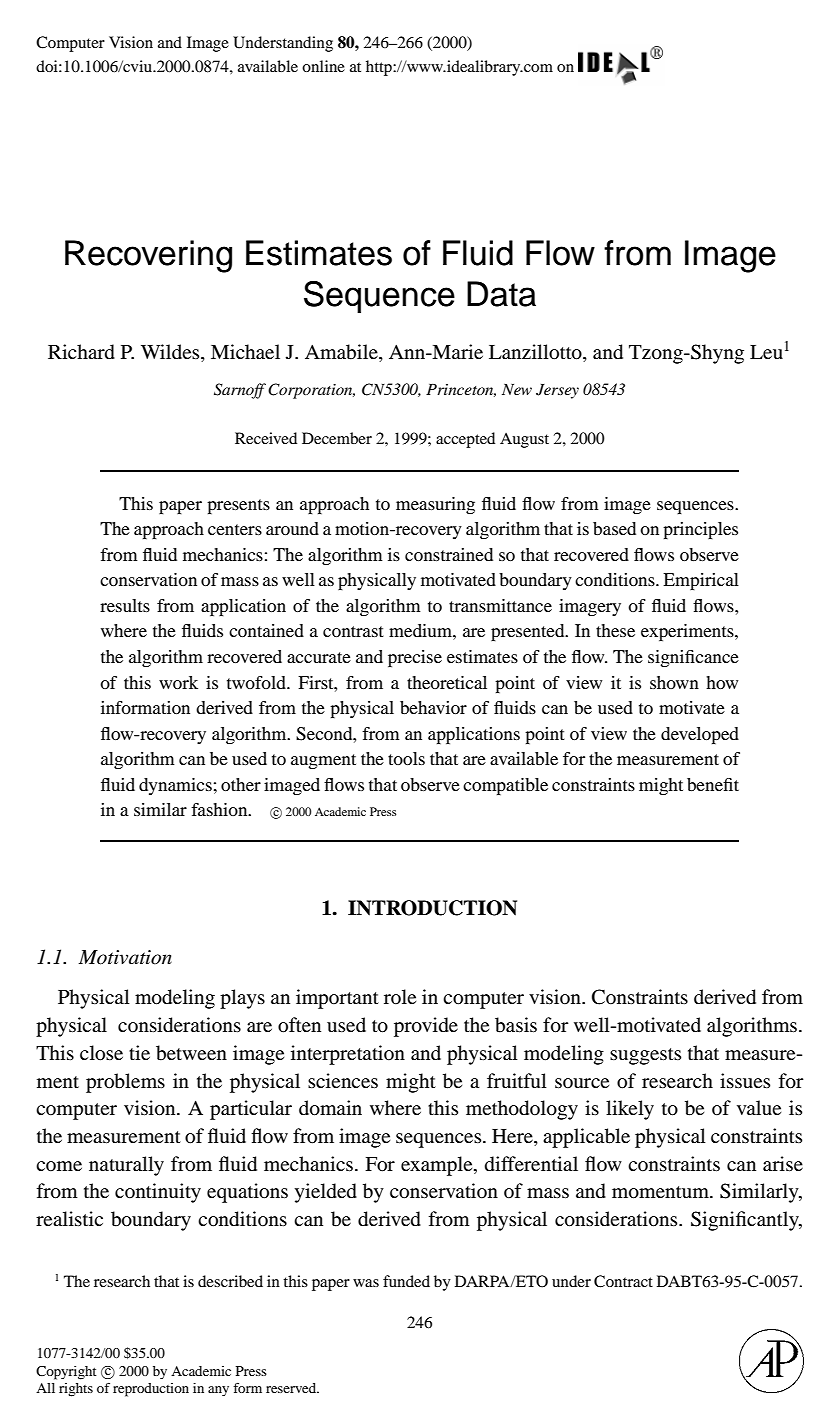 The image size is (840, 1427). Describe the element at coordinates (139, 1052) in the screenshot. I see `tie` at that location.
